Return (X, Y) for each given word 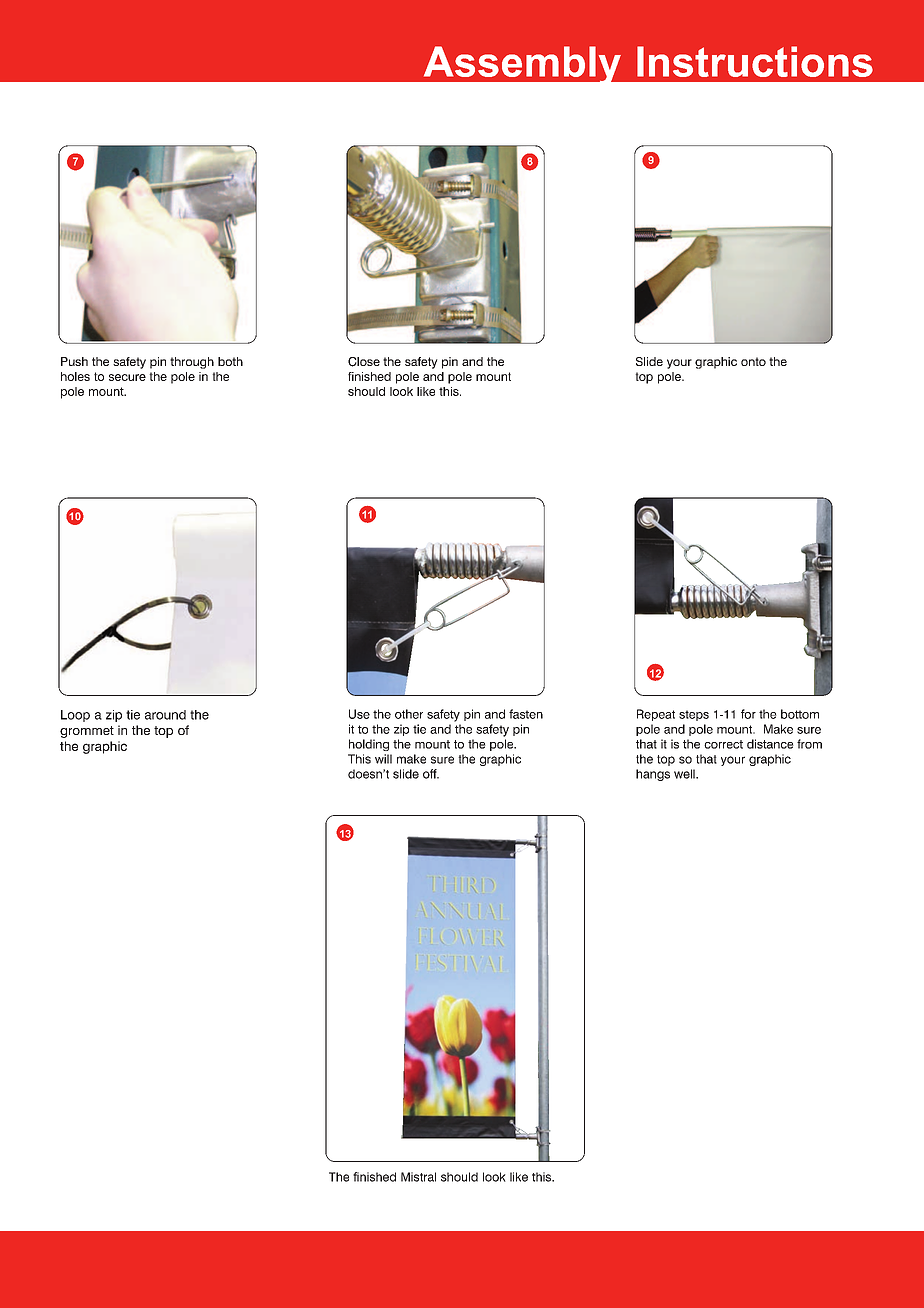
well (685, 774)
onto (753, 361)
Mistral (418, 1177)
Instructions (755, 61)
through (192, 363)
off (431, 774)
